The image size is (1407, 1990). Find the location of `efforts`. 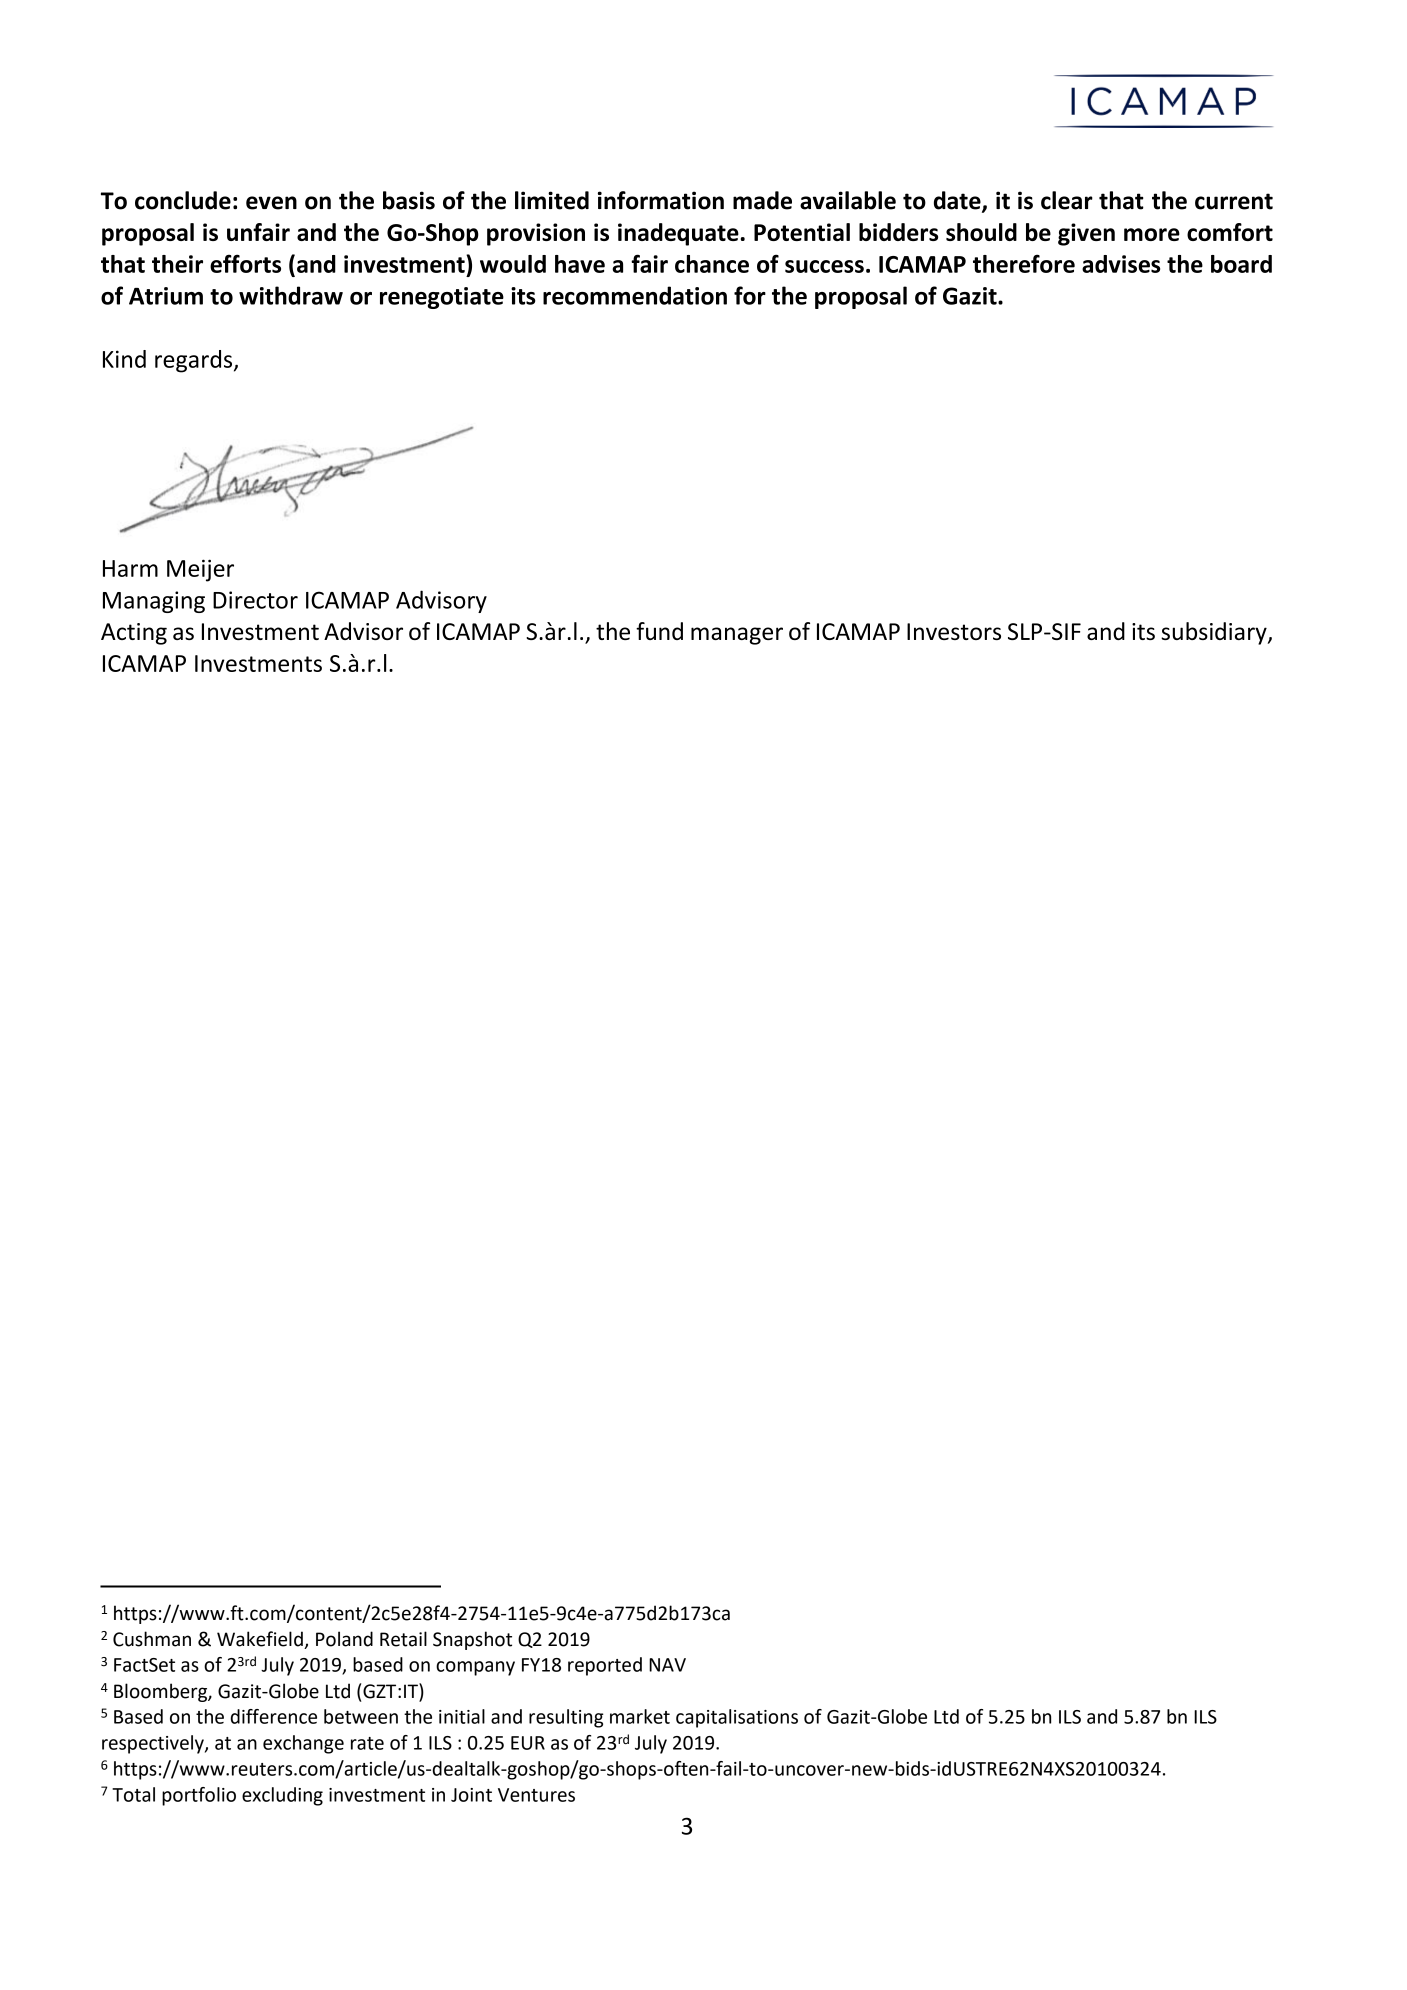

efforts is located at coordinates (245, 263).
